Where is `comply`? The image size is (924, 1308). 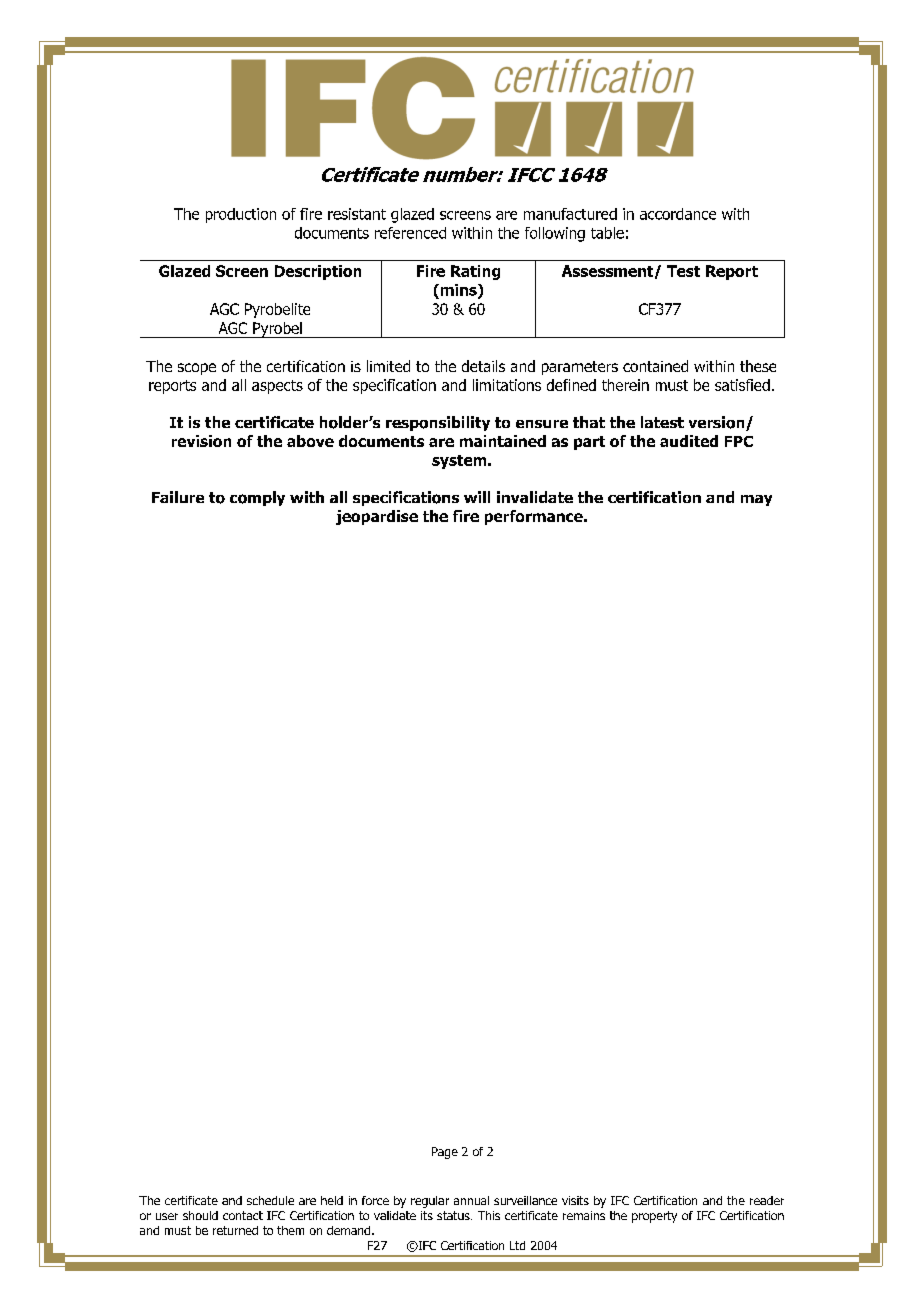 comply is located at coordinates (257, 498).
